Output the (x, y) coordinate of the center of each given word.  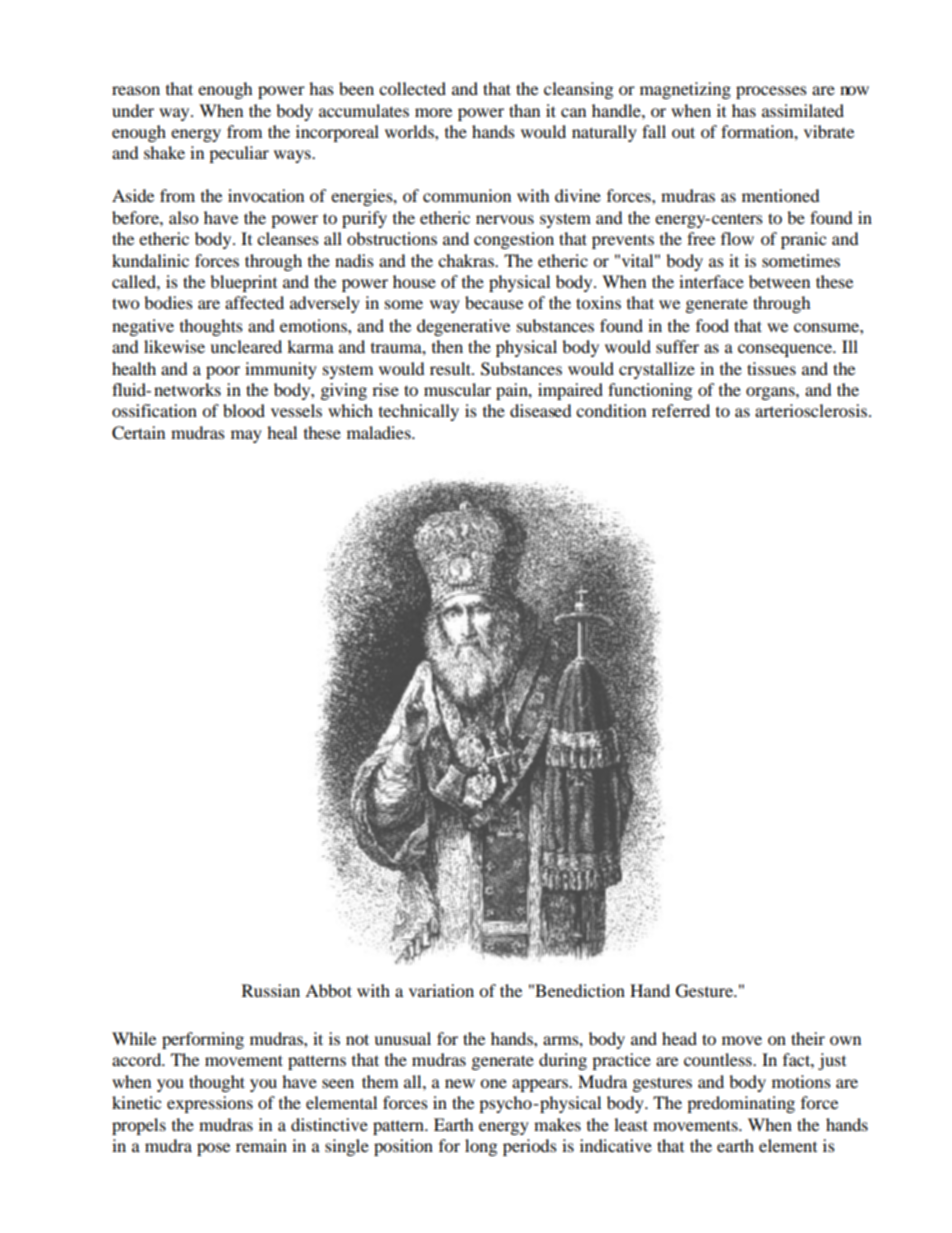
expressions (210, 1104)
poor (223, 372)
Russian (271, 990)
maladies (380, 432)
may (246, 436)
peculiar (239, 154)
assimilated (803, 110)
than (524, 110)
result (452, 368)
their (808, 1038)
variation (441, 990)
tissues (771, 368)
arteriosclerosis (812, 410)
